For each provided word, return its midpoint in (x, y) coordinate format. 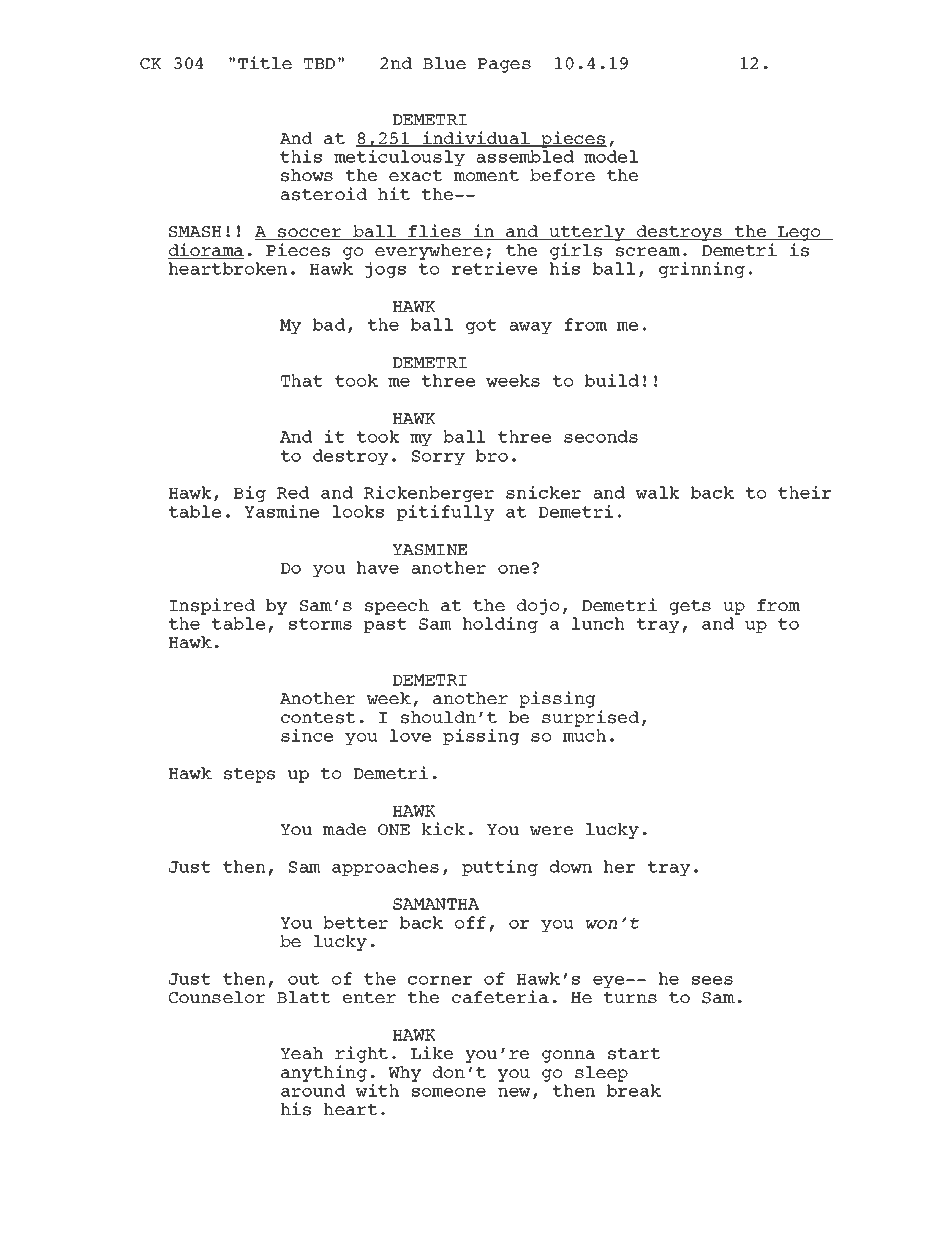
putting (500, 868)
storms (320, 624)
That (302, 380)
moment (486, 175)
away (531, 328)
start (634, 1054)
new (514, 1092)
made (344, 829)
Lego (799, 233)
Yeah (301, 1053)
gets (690, 607)
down (571, 866)
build (612, 380)
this (301, 156)
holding (500, 625)
